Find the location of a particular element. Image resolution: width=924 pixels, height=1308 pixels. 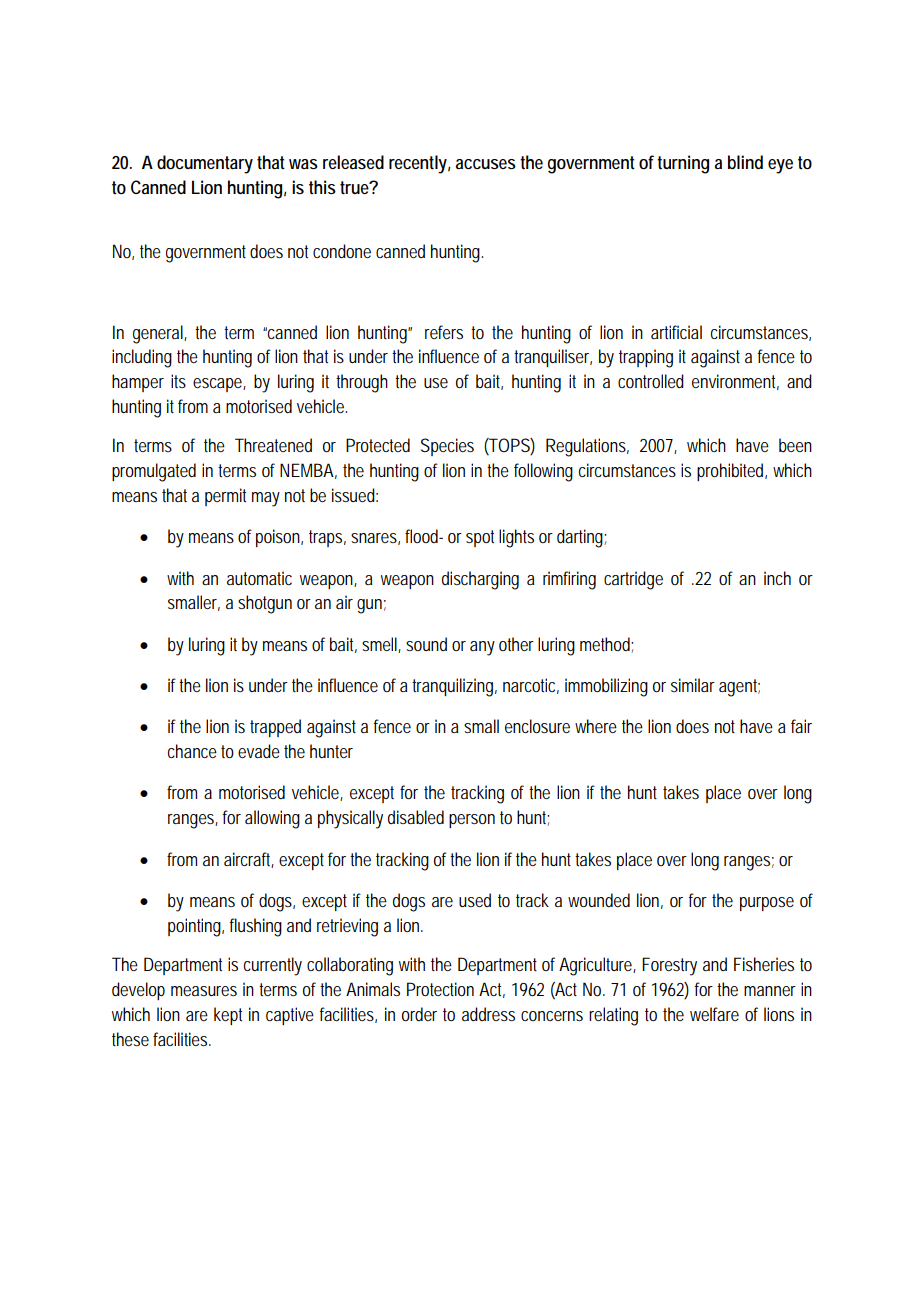

documentary is located at coordinates (205, 164).
